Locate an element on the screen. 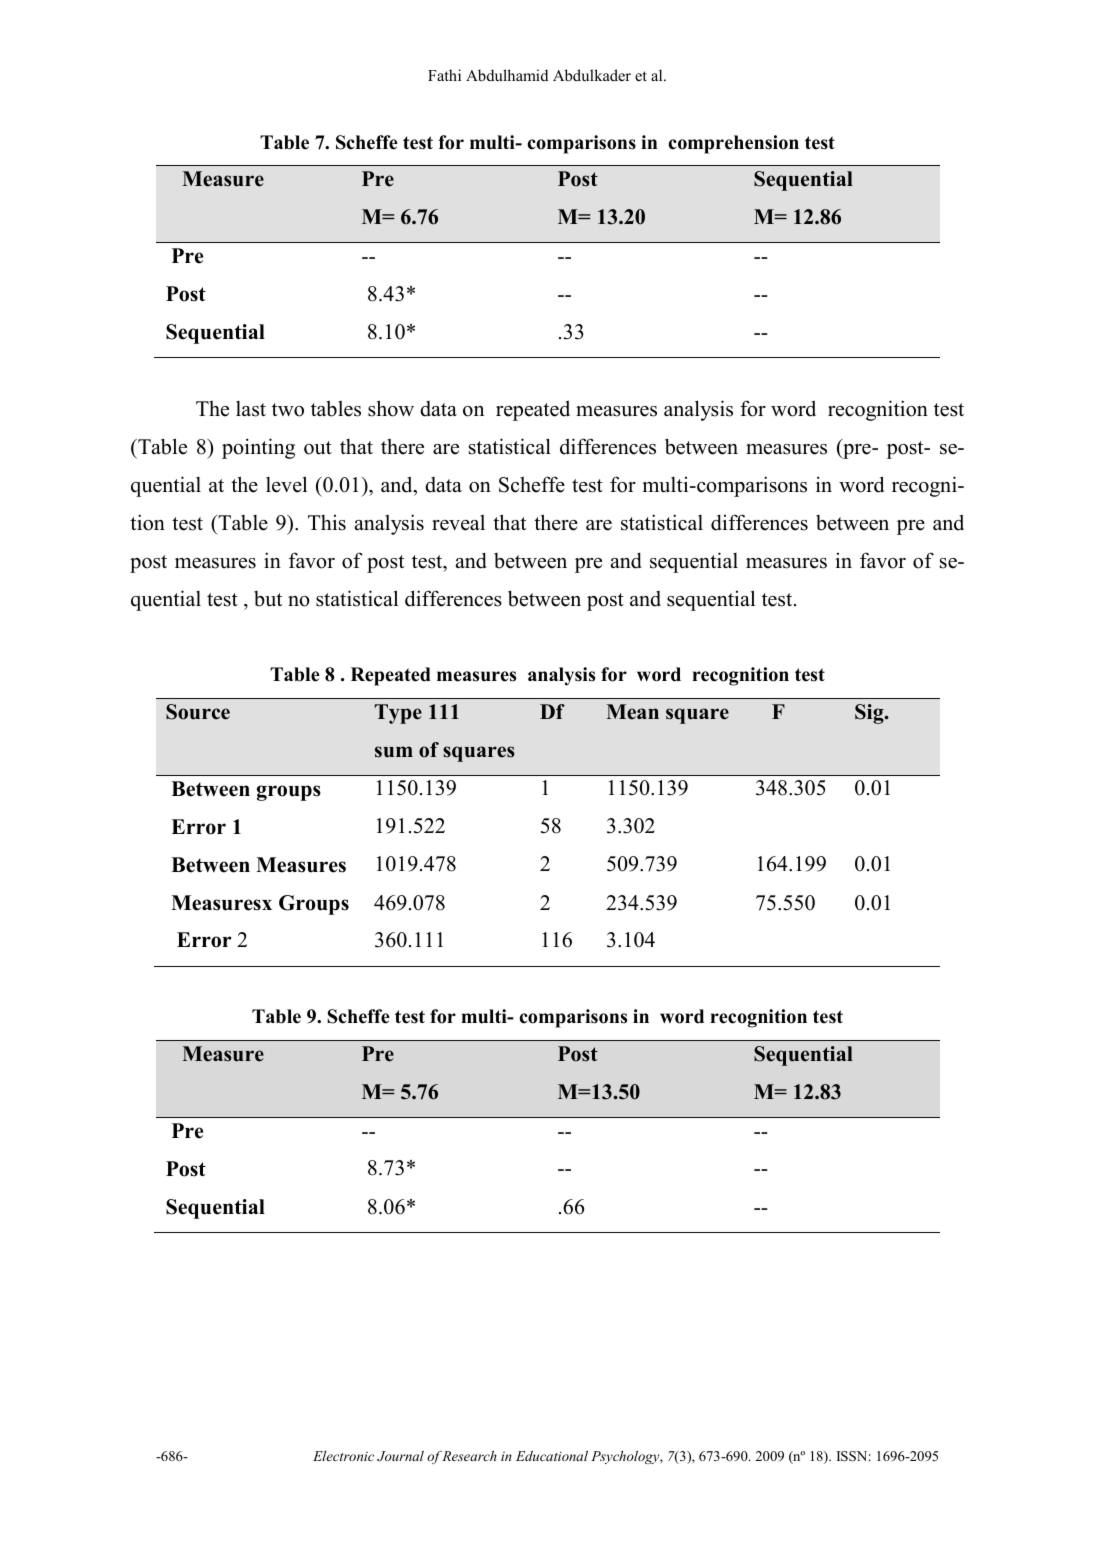 This screenshot has width=1095, height=1548. reveal is located at coordinates (458, 522).
